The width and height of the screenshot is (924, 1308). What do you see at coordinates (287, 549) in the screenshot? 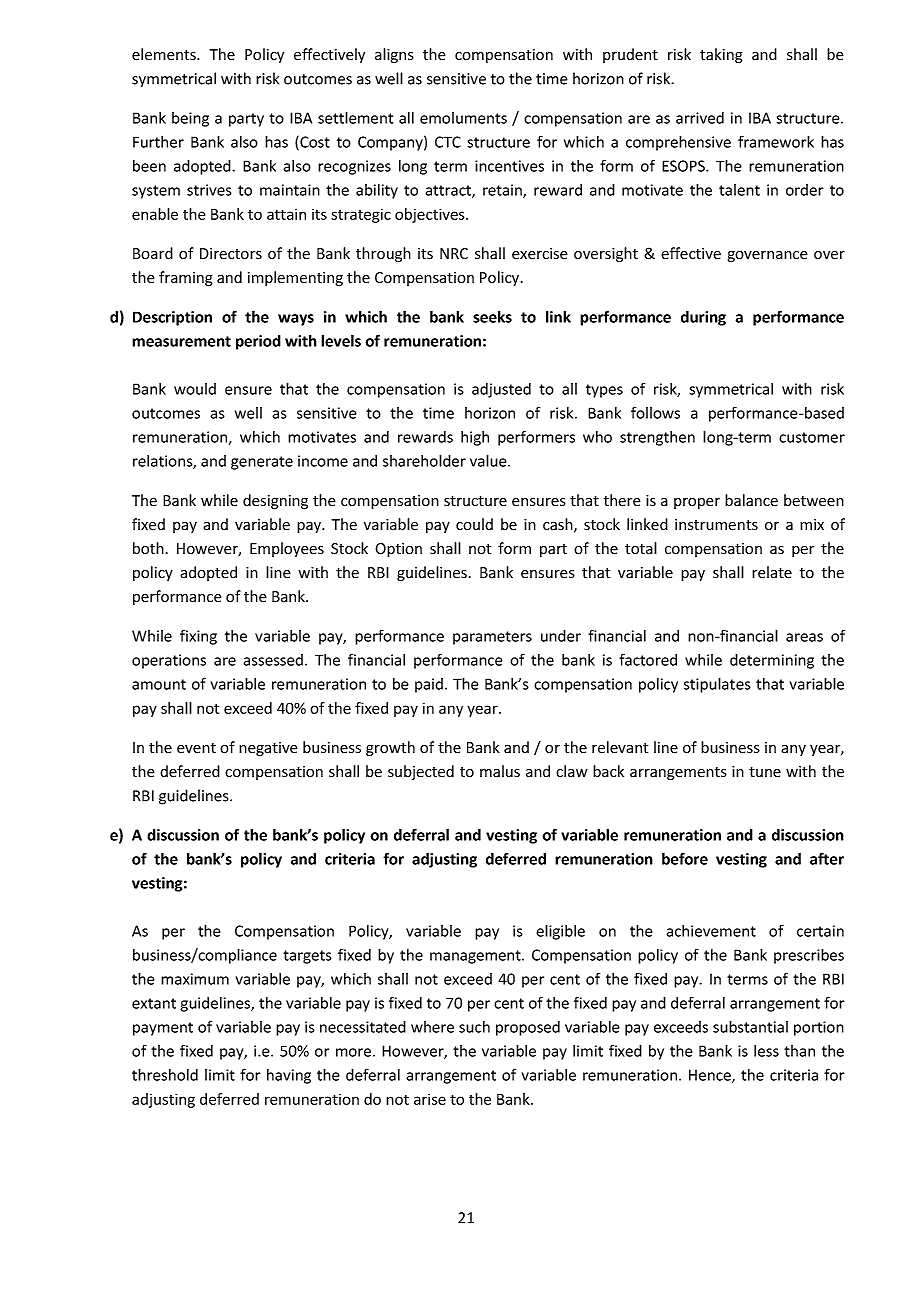
I see `Employees` at bounding box center [287, 549].
